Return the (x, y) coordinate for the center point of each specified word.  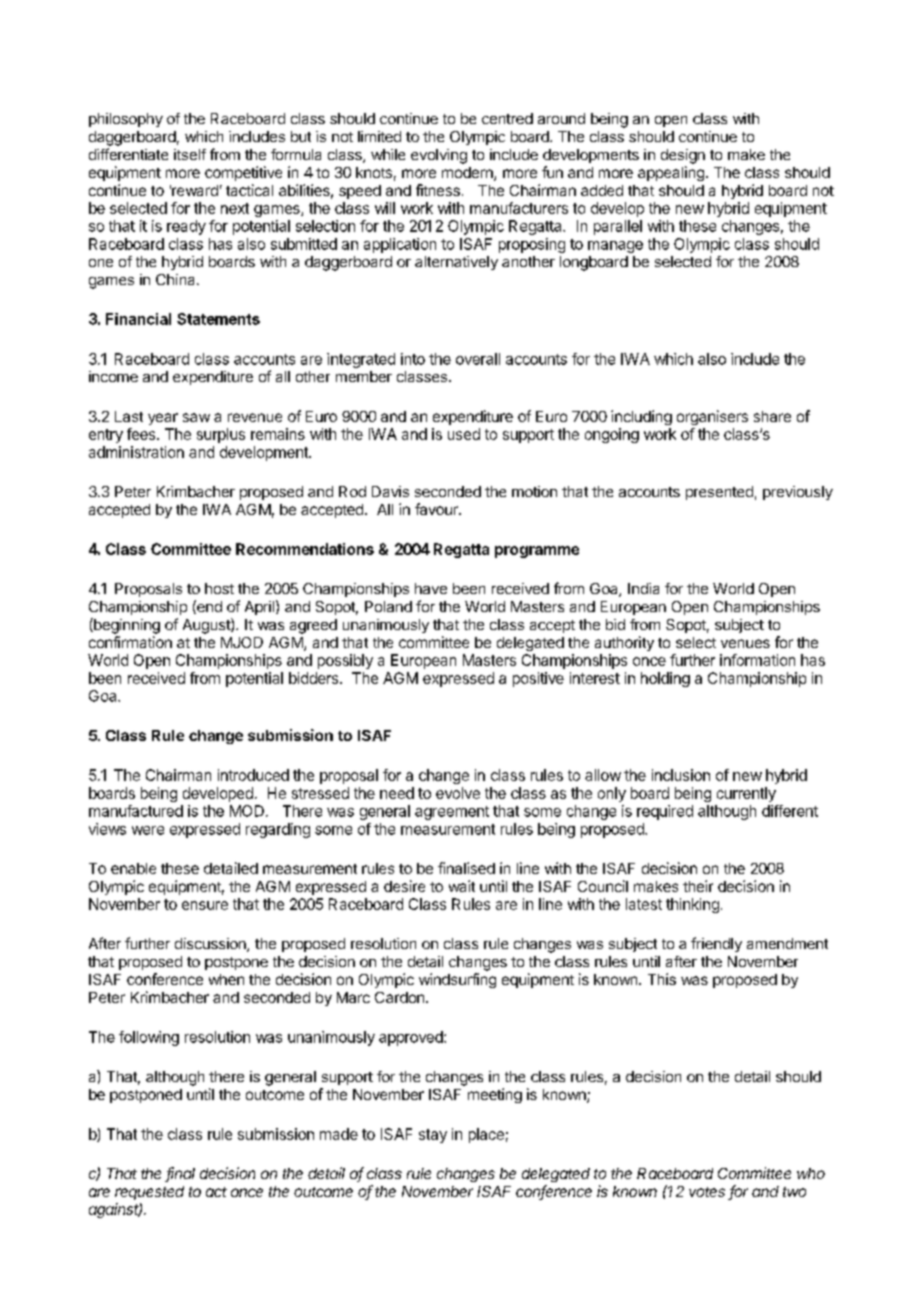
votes (707, 1192)
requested (149, 1193)
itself (190, 154)
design (683, 156)
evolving (439, 156)
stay (433, 1136)
